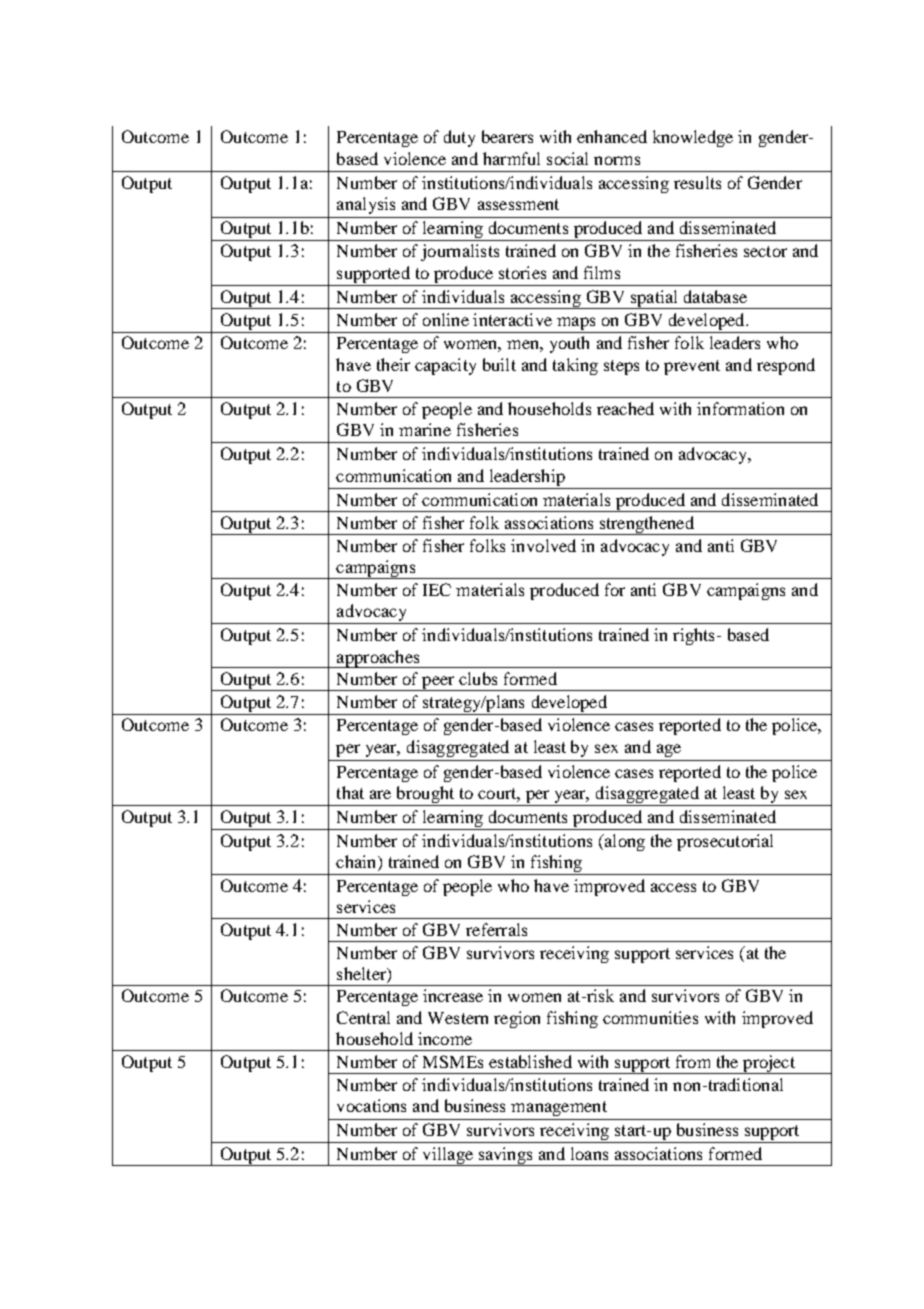 The height and width of the screenshot is (1309, 924). What do you see at coordinates (697, 182) in the screenshot?
I see `results` at bounding box center [697, 182].
